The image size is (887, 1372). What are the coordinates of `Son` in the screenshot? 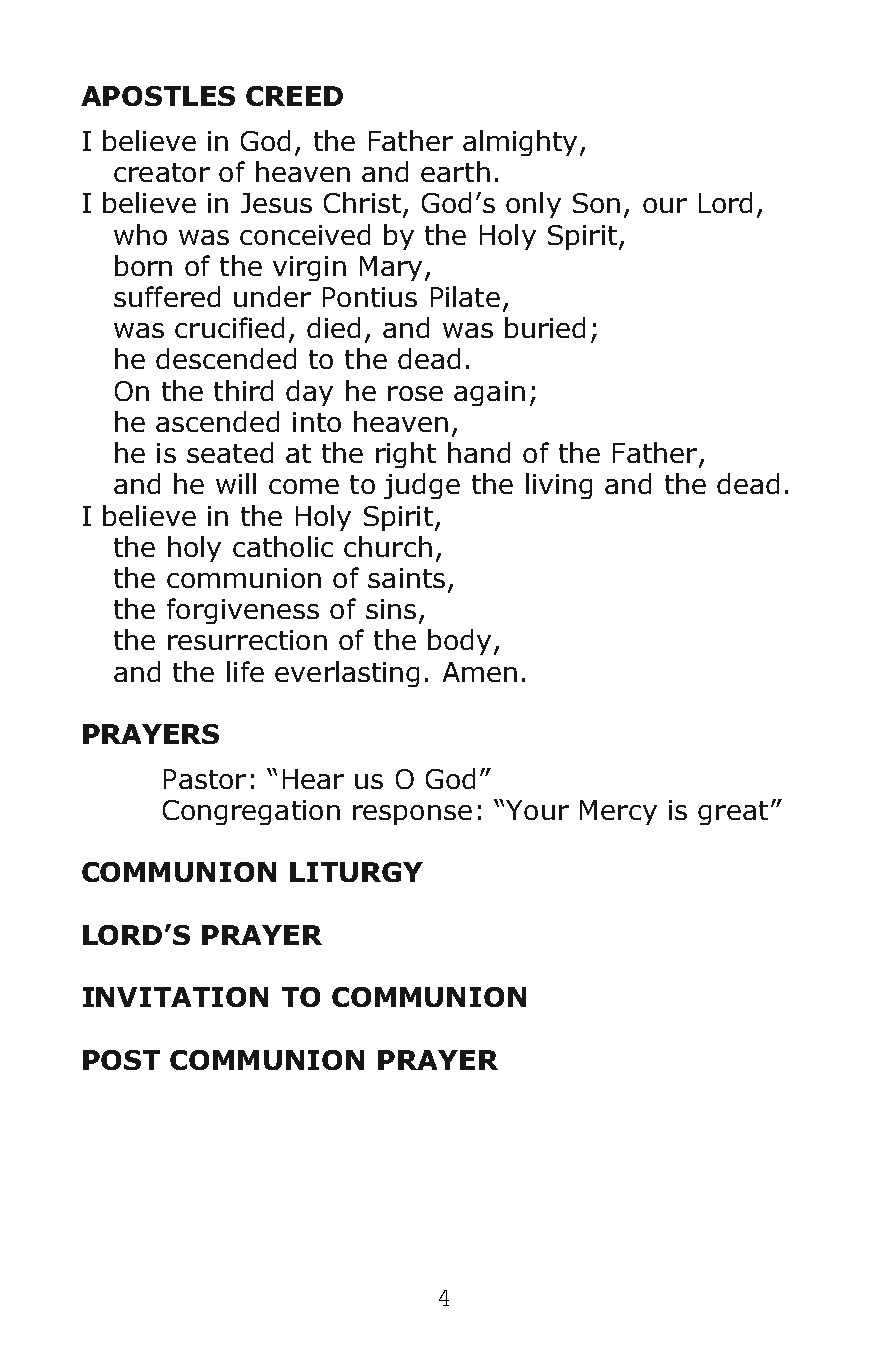 It's located at (596, 203).
